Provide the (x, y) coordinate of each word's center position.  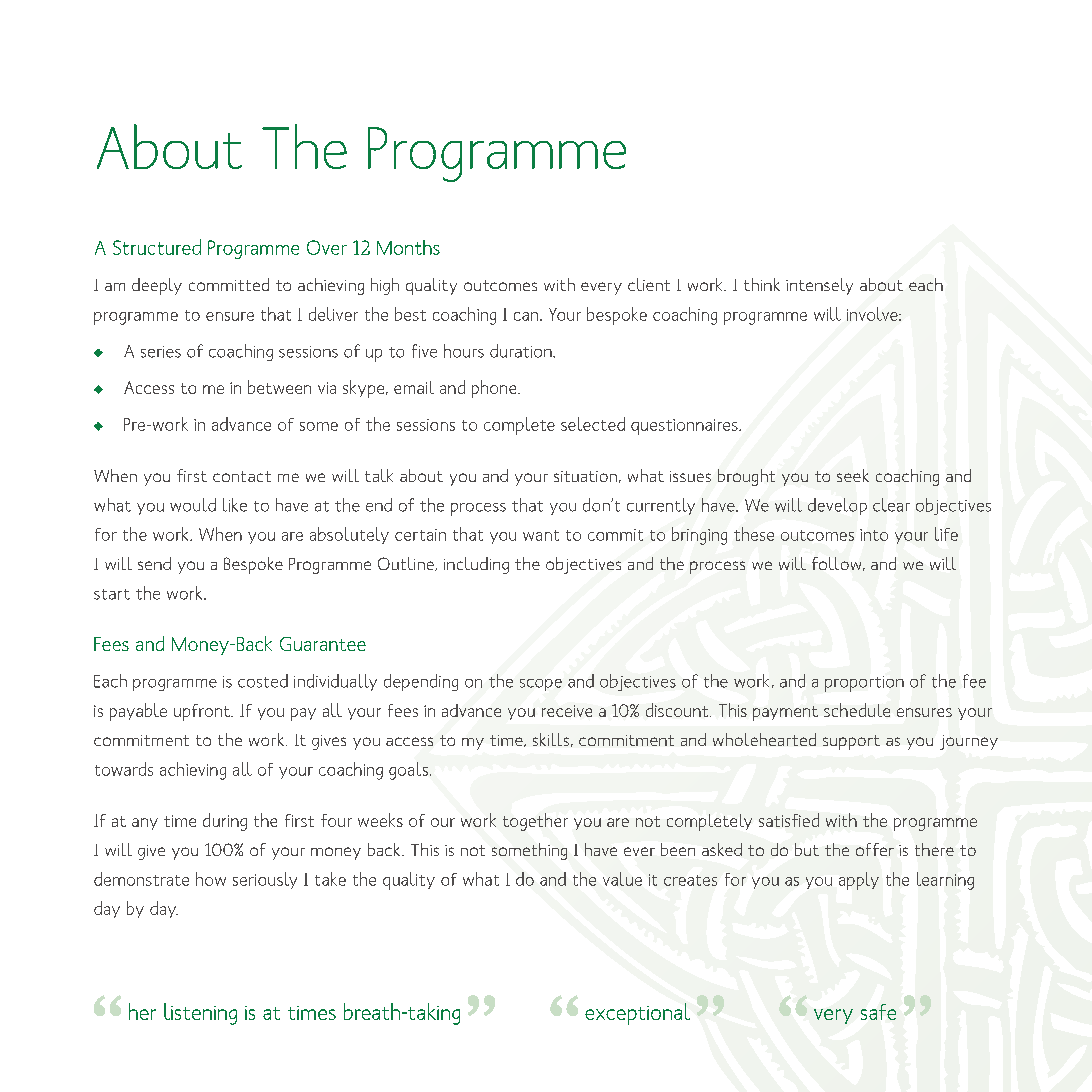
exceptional (637, 1014)
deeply (157, 286)
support (851, 742)
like (235, 505)
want (541, 535)
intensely (819, 286)
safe (878, 1012)
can (527, 316)
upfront (203, 712)
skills (551, 739)
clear (891, 505)
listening (200, 1014)
